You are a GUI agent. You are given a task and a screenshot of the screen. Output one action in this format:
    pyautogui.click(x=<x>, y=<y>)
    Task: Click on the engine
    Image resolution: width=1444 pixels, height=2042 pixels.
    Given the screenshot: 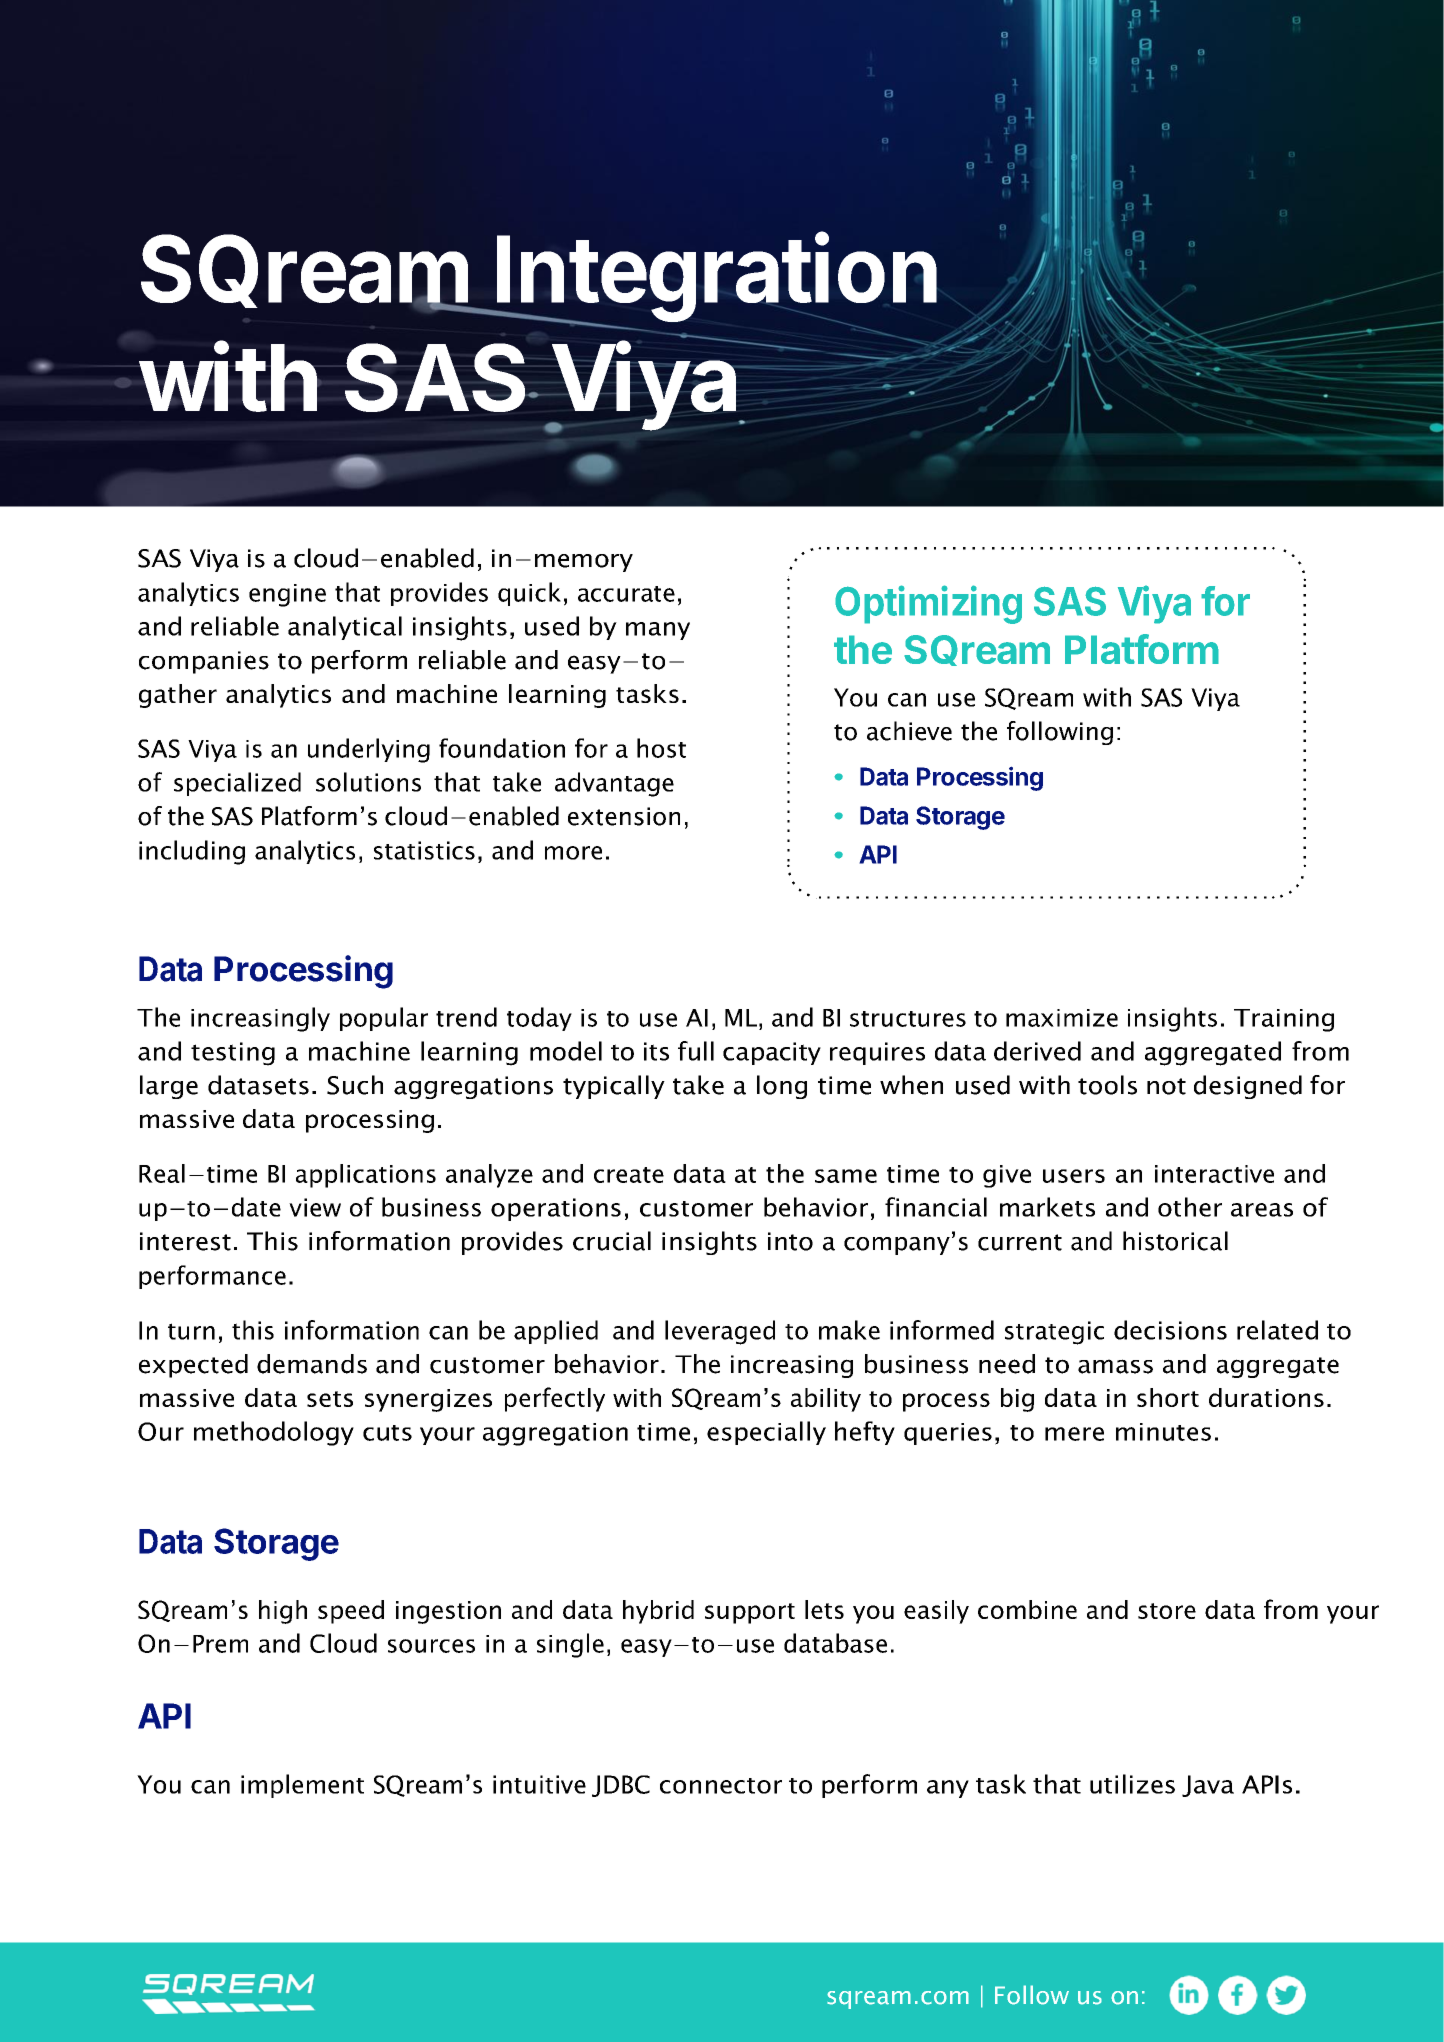 What is the action you would take?
    pyautogui.click(x=287, y=595)
